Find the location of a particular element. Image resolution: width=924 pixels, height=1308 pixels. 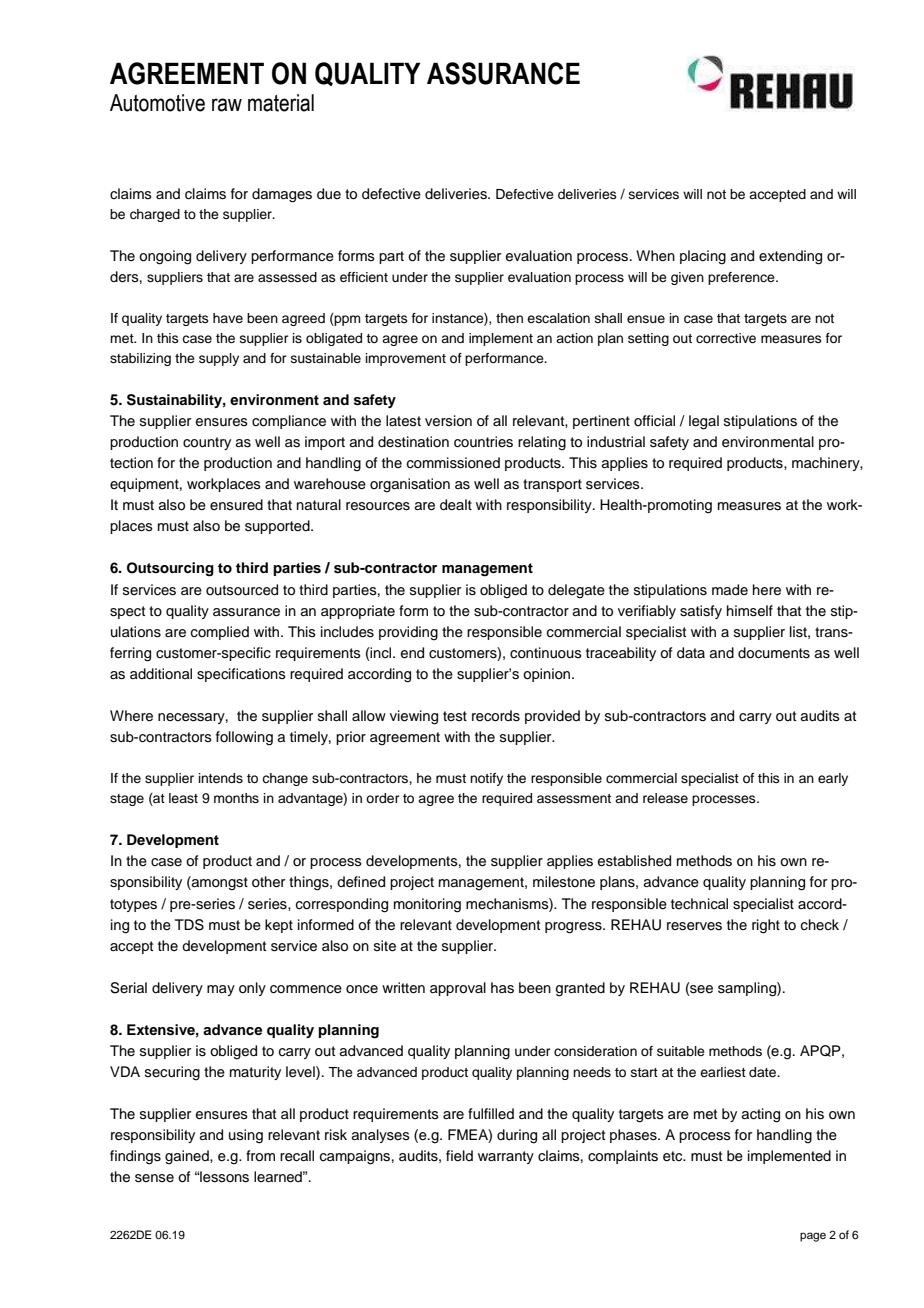

field is located at coordinates (459, 1156).
